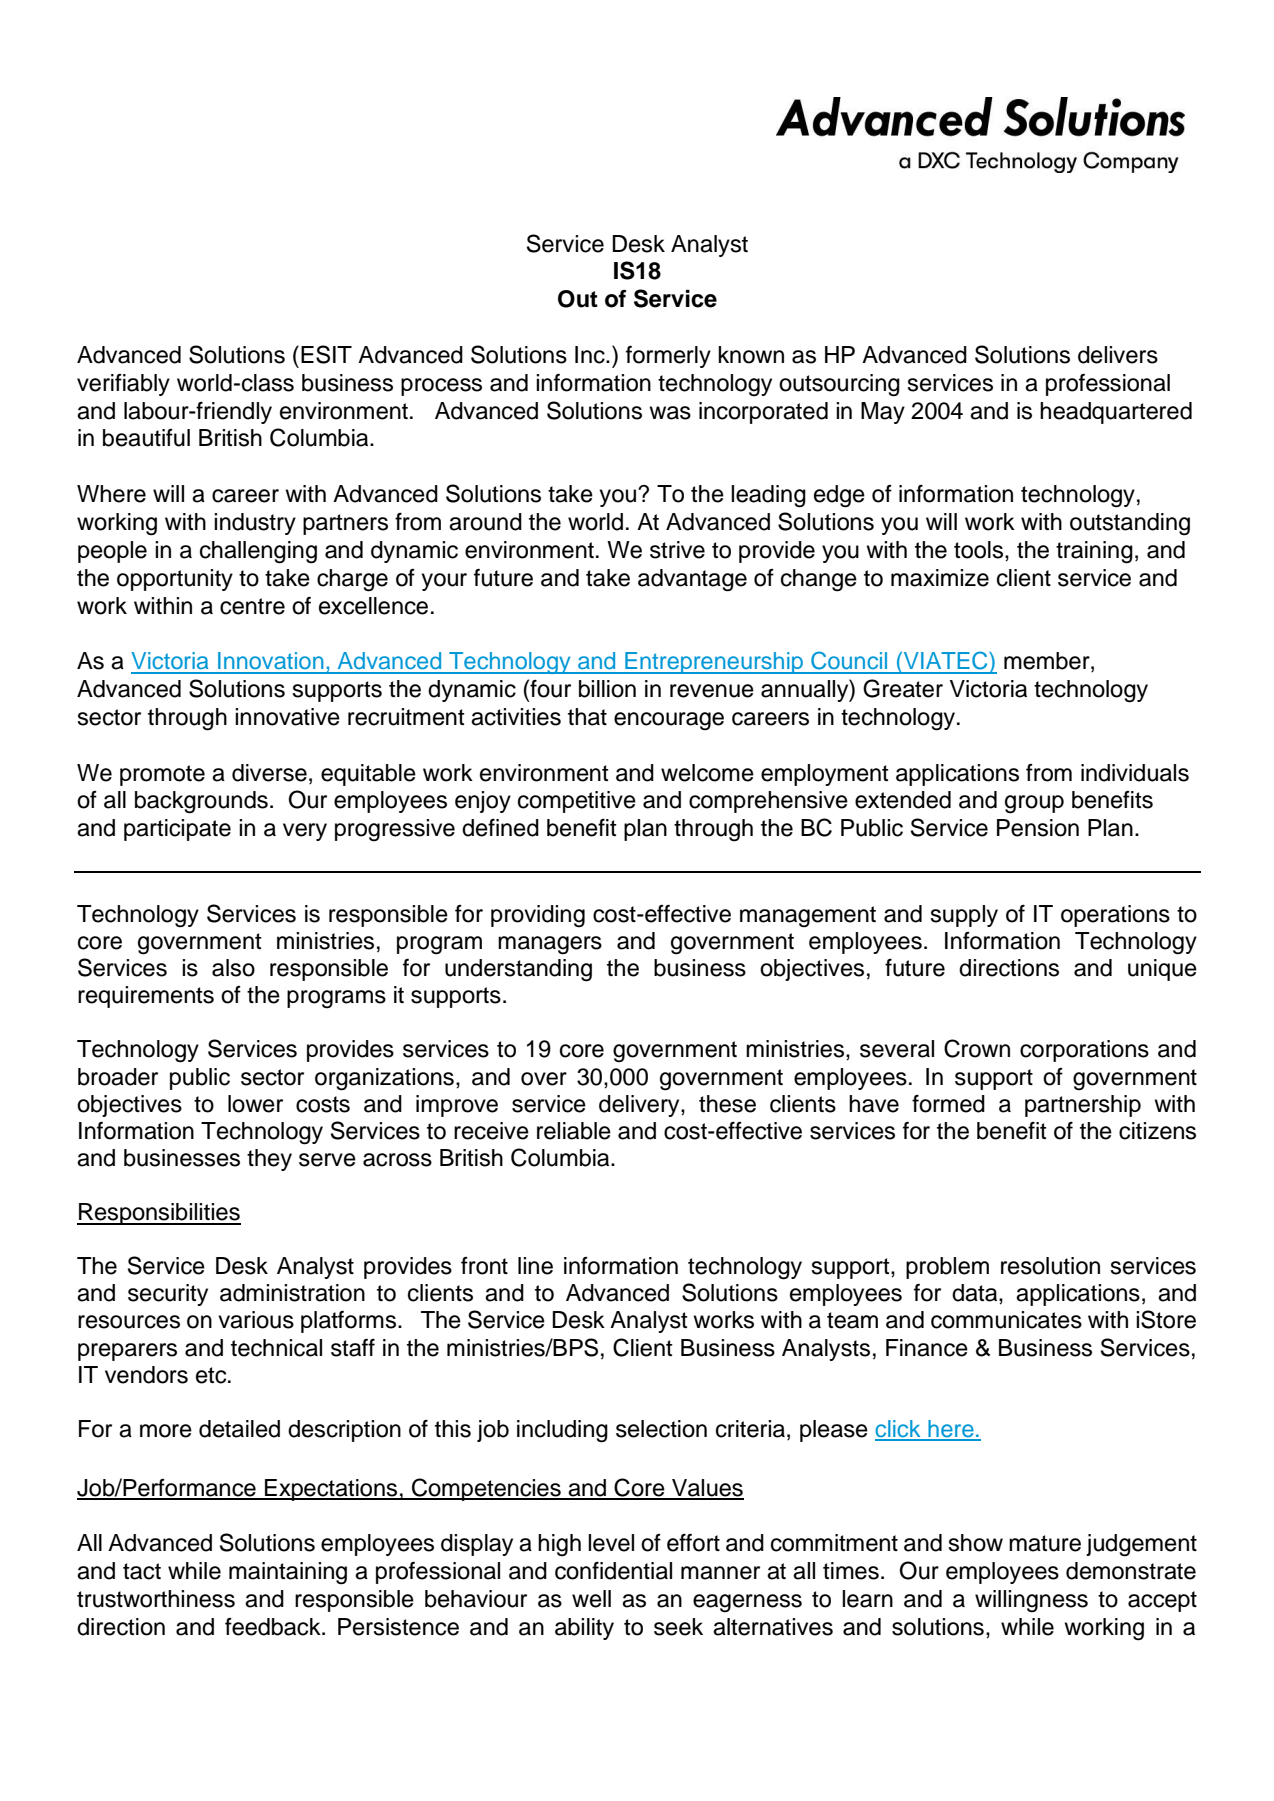 This screenshot has width=1274, height=1801. Describe the element at coordinates (613, 1570) in the screenshot. I see `confidential` at that location.
